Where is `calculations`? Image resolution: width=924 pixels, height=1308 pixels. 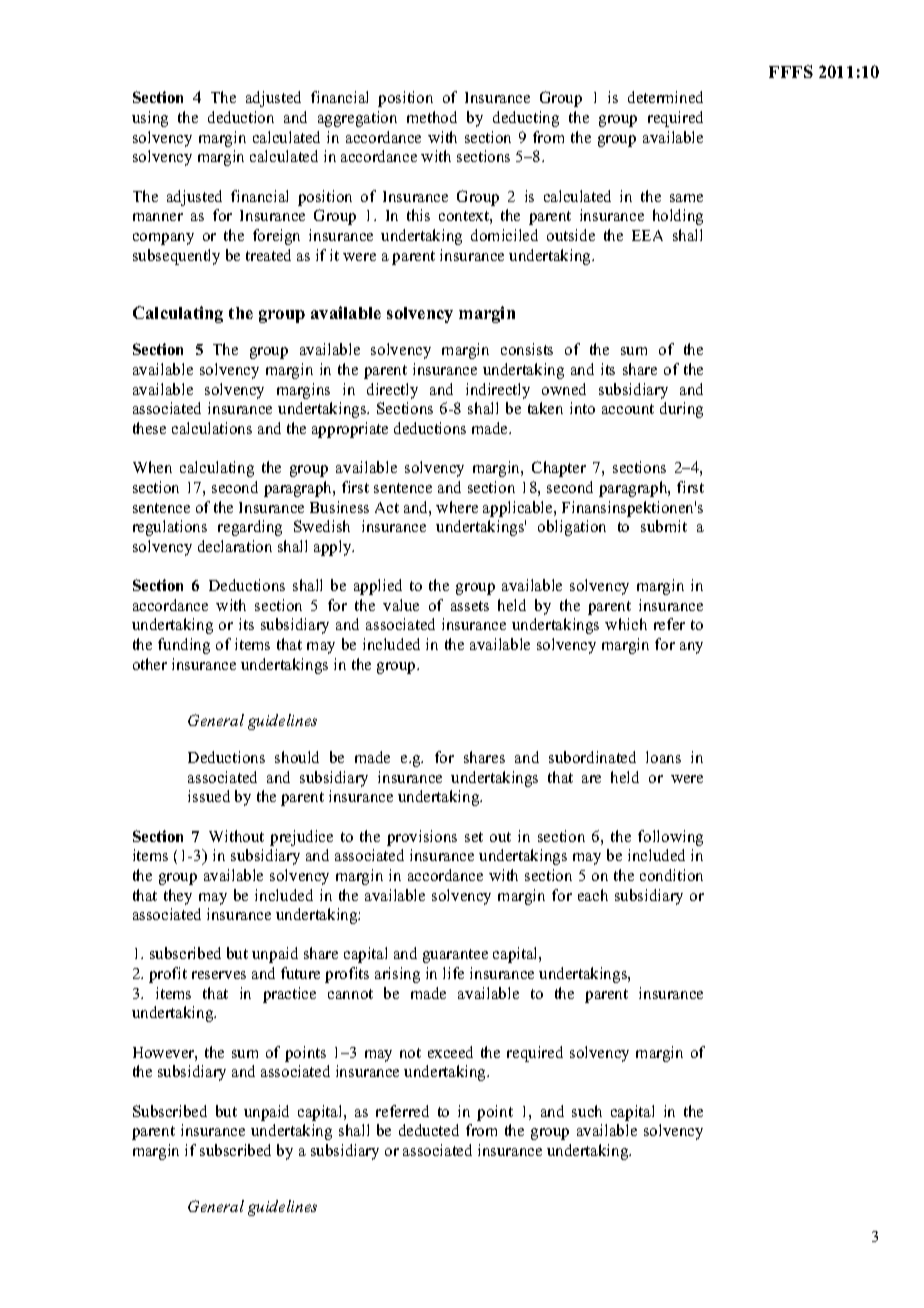
calculations is located at coordinates (212, 428).
